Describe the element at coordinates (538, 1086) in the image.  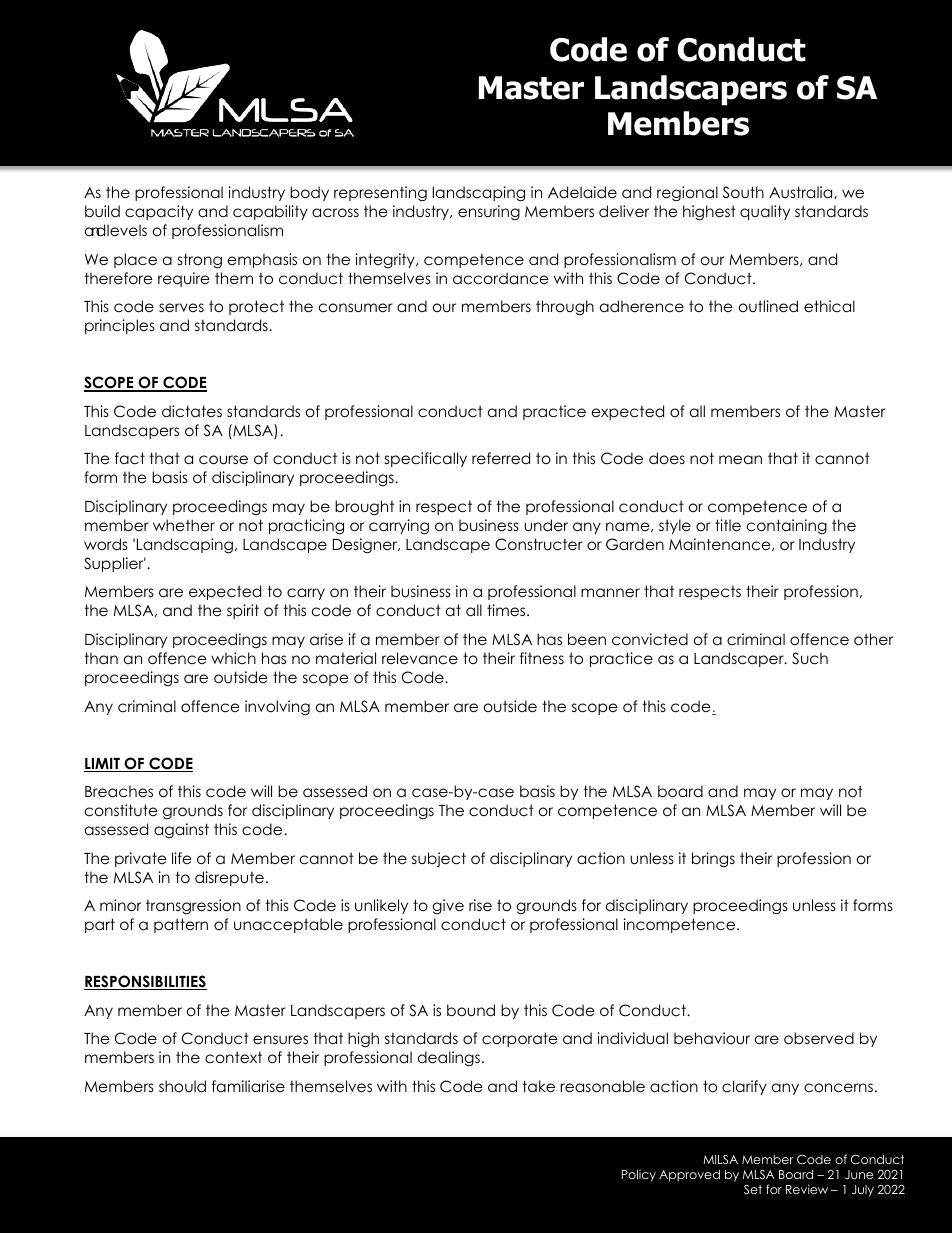
I see `take` at that location.
